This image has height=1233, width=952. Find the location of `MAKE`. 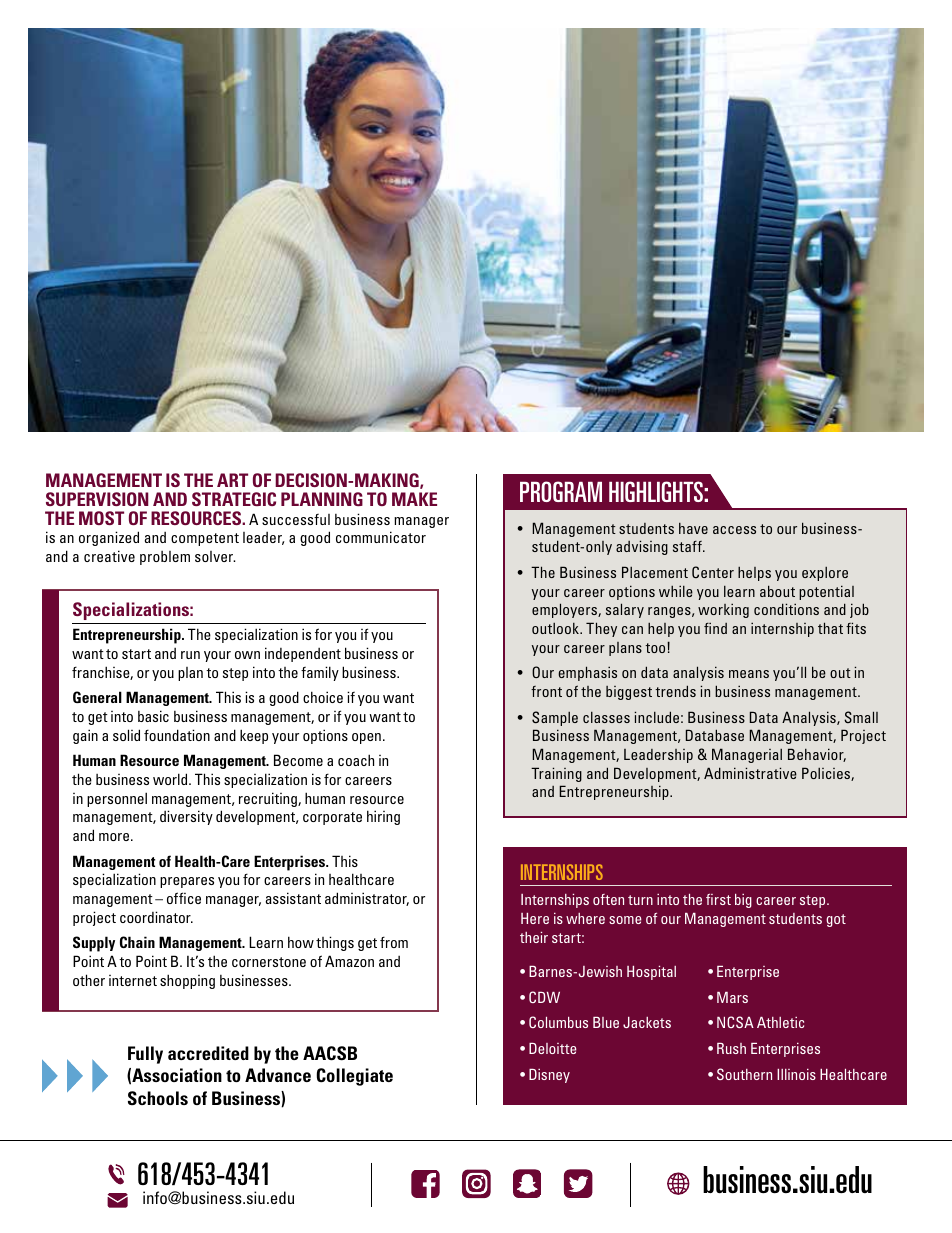

MAKE is located at coordinates (414, 499).
